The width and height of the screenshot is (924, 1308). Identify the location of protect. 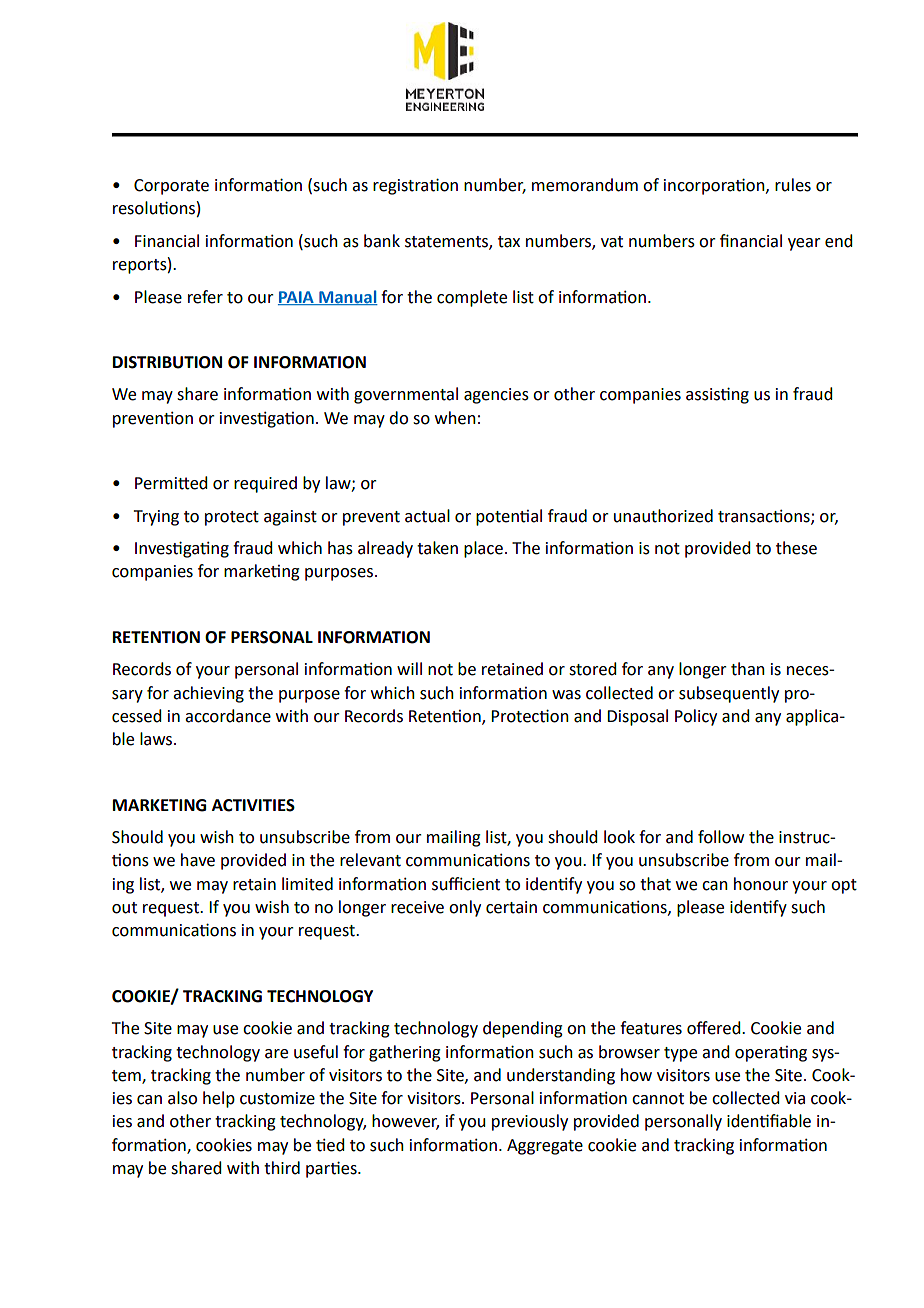
(232, 518).
